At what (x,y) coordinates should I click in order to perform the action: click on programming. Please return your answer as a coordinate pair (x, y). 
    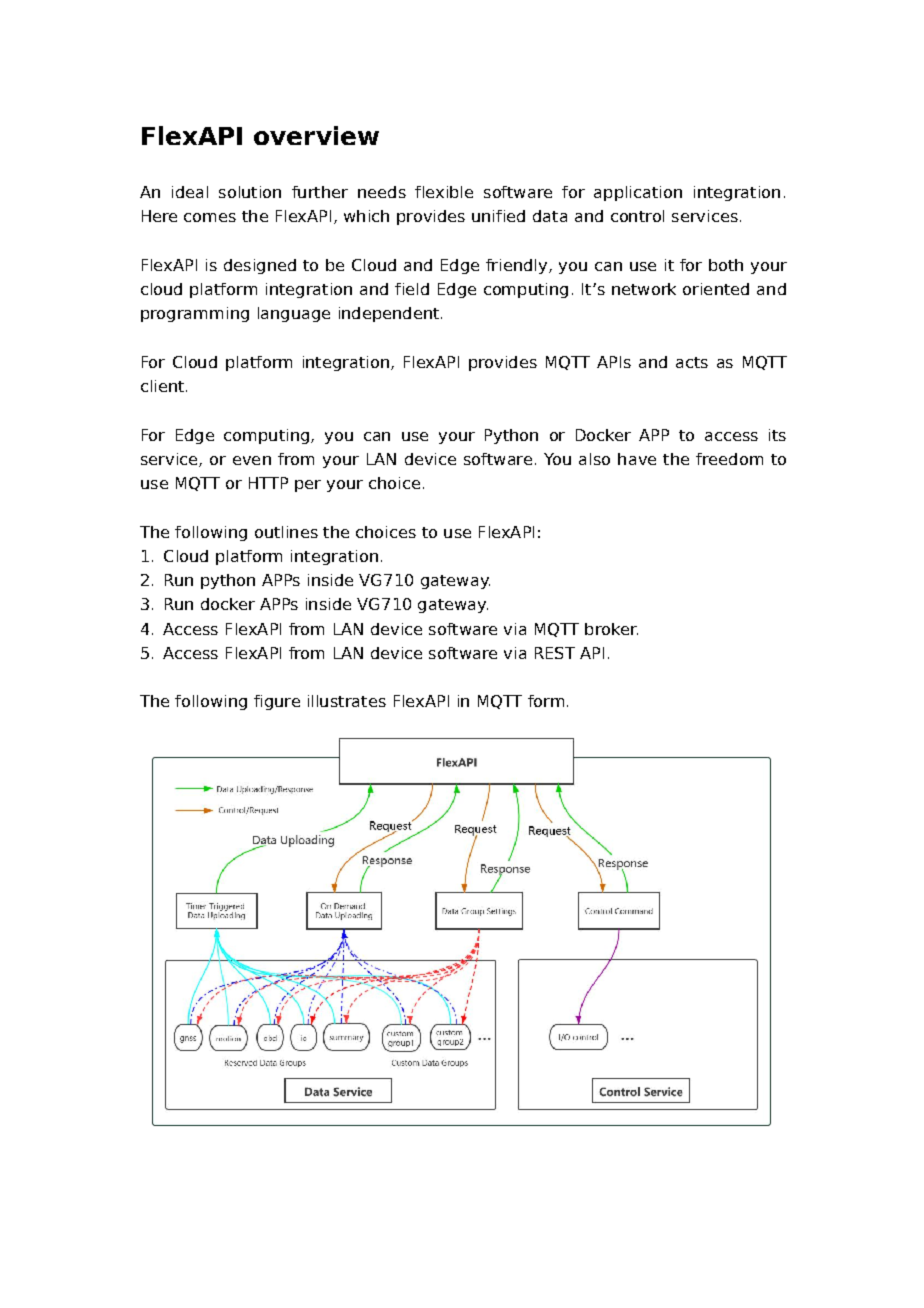
    Looking at the image, I should click on (195, 314).
